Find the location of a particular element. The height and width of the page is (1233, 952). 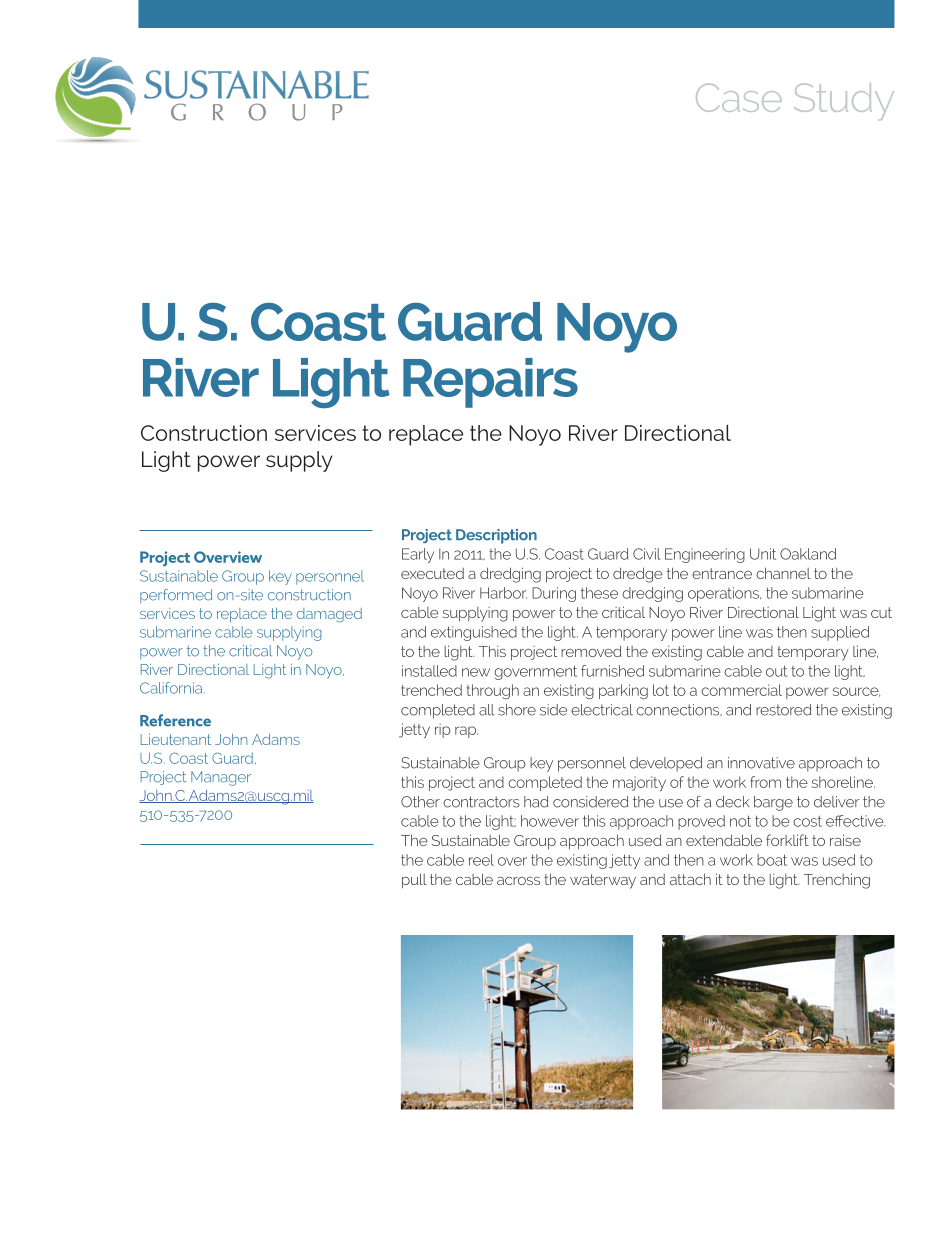

Study is located at coordinates (844, 102).
